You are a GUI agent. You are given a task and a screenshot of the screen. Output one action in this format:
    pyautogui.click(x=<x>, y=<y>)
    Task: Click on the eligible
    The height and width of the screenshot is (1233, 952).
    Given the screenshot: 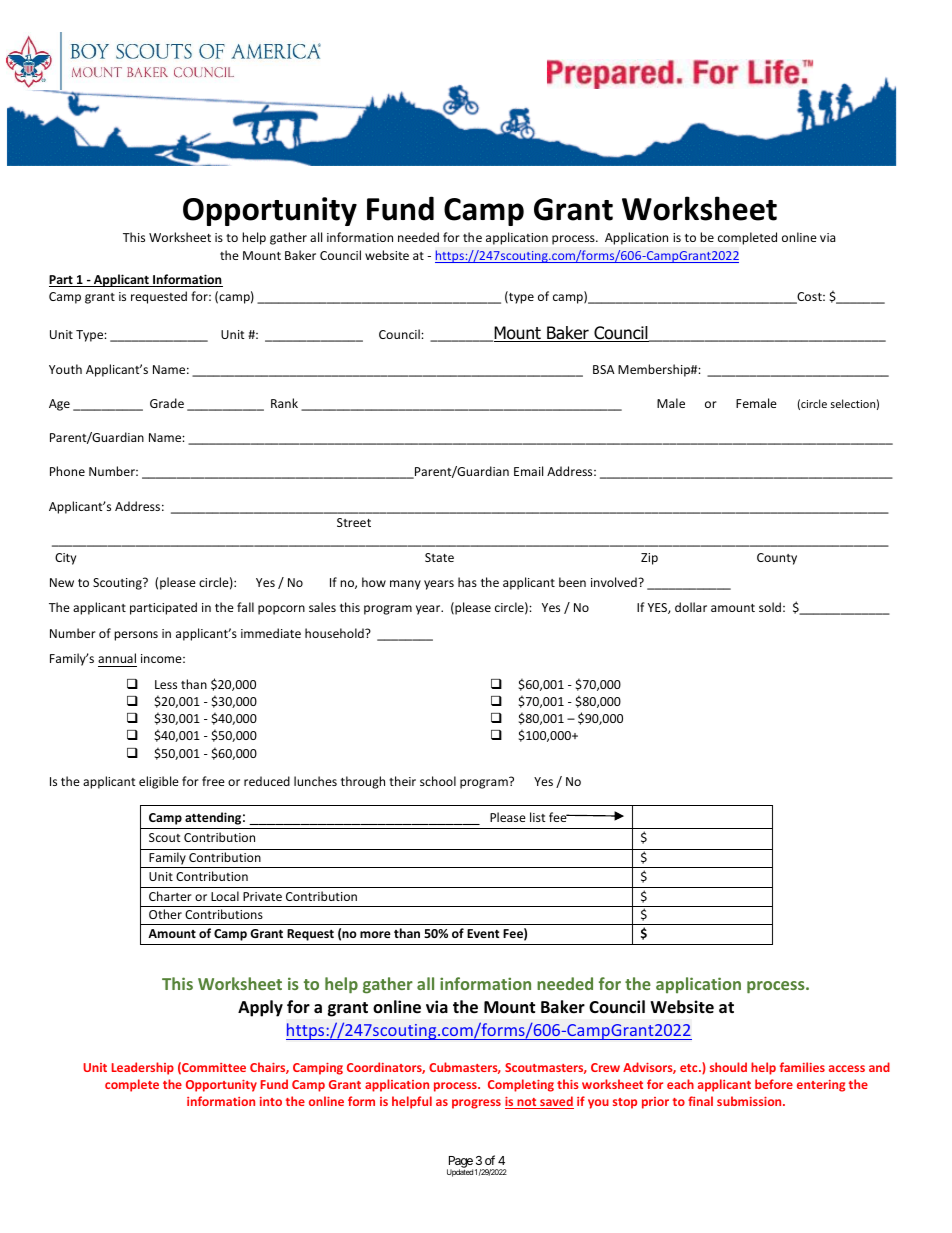 What is the action you would take?
    pyautogui.click(x=159, y=782)
